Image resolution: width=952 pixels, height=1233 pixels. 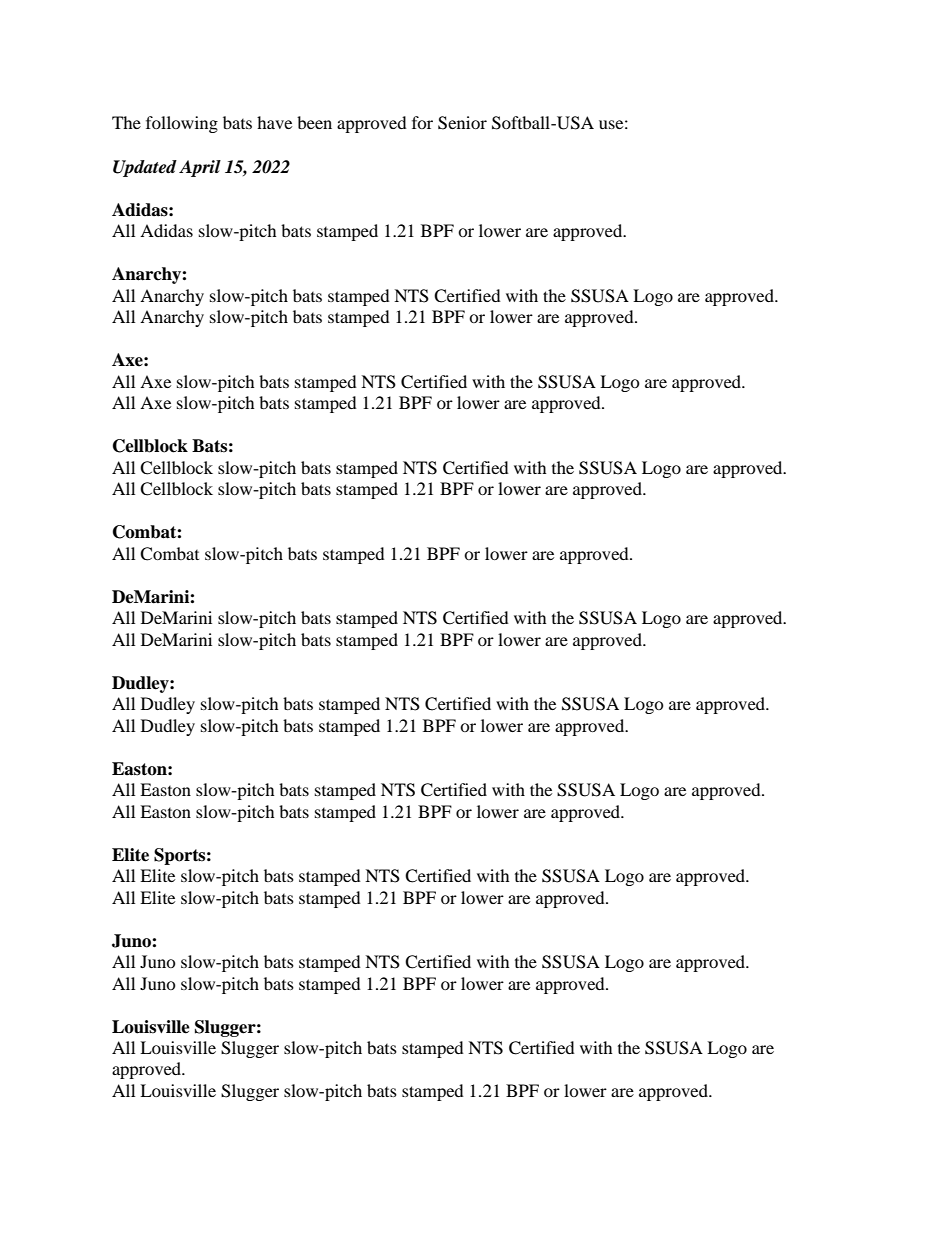 I want to click on for, so click(x=422, y=122).
